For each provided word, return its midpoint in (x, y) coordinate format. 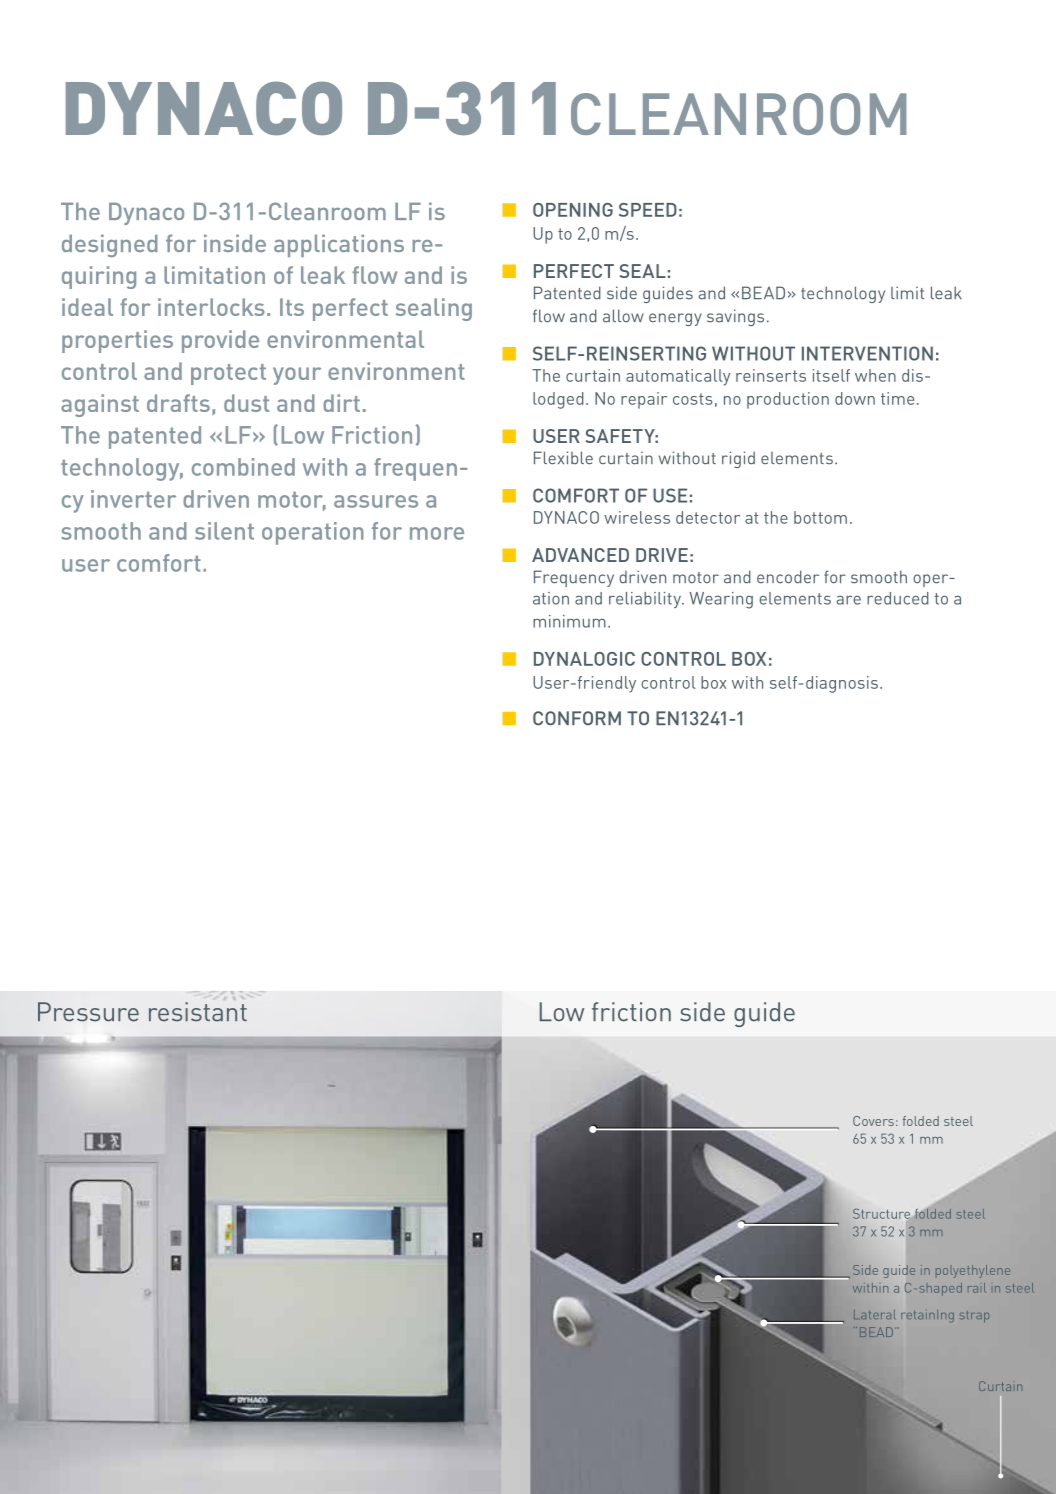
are (849, 600)
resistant (198, 1012)
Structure (881, 1213)
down (855, 398)
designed (110, 245)
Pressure (88, 1012)
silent (224, 531)
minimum (569, 621)
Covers (873, 1121)
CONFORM (577, 718)
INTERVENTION (867, 353)
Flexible (563, 458)
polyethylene (973, 1271)
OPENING (573, 210)
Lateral (874, 1314)
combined (243, 467)
